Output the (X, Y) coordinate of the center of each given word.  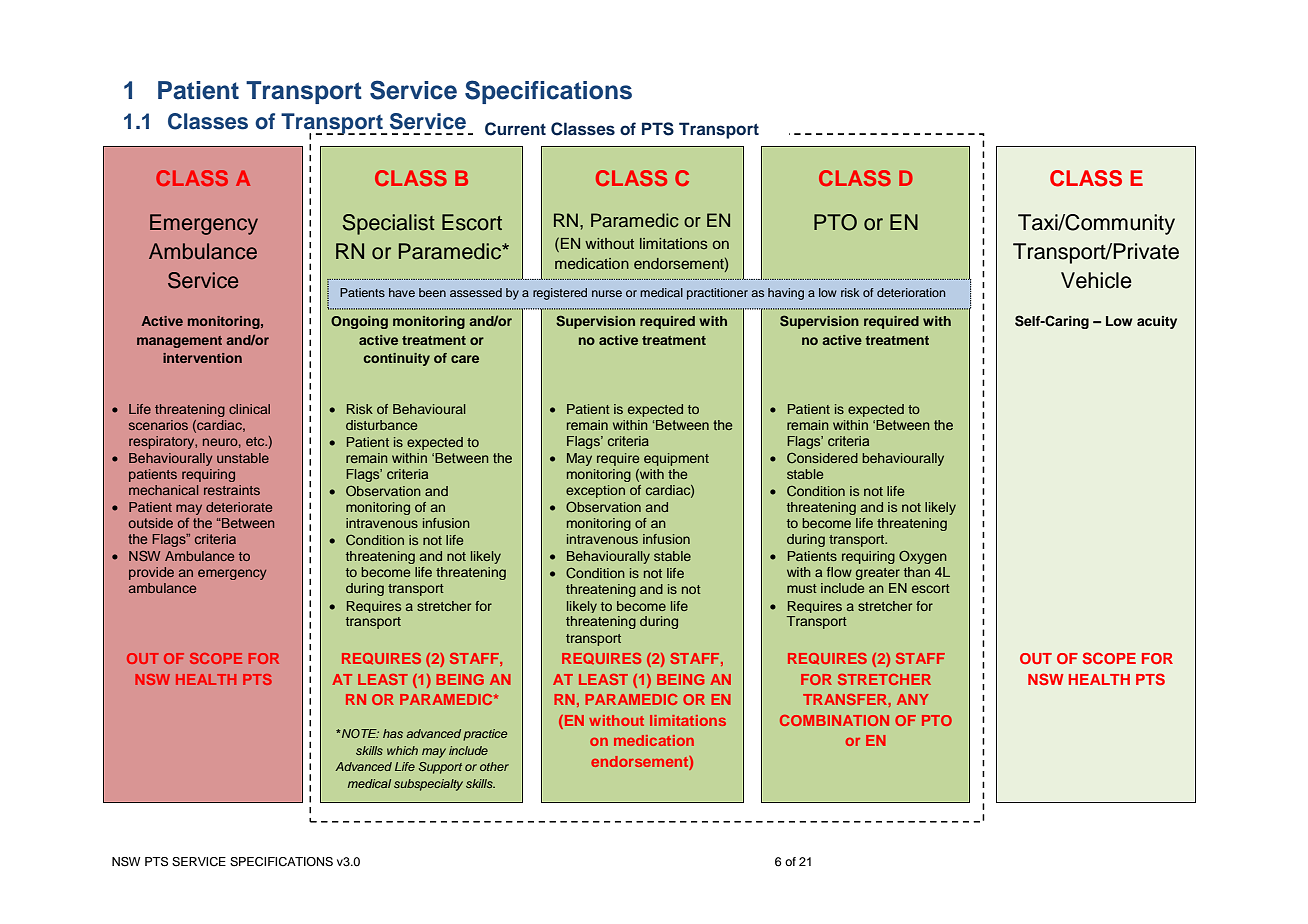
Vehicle (1096, 280)
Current (515, 129)
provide (151, 573)
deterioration (911, 292)
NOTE (359, 733)
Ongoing (359, 322)
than (917, 572)
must (802, 588)
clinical (249, 409)
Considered (822, 458)
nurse (607, 293)
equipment (676, 459)
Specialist (388, 224)
